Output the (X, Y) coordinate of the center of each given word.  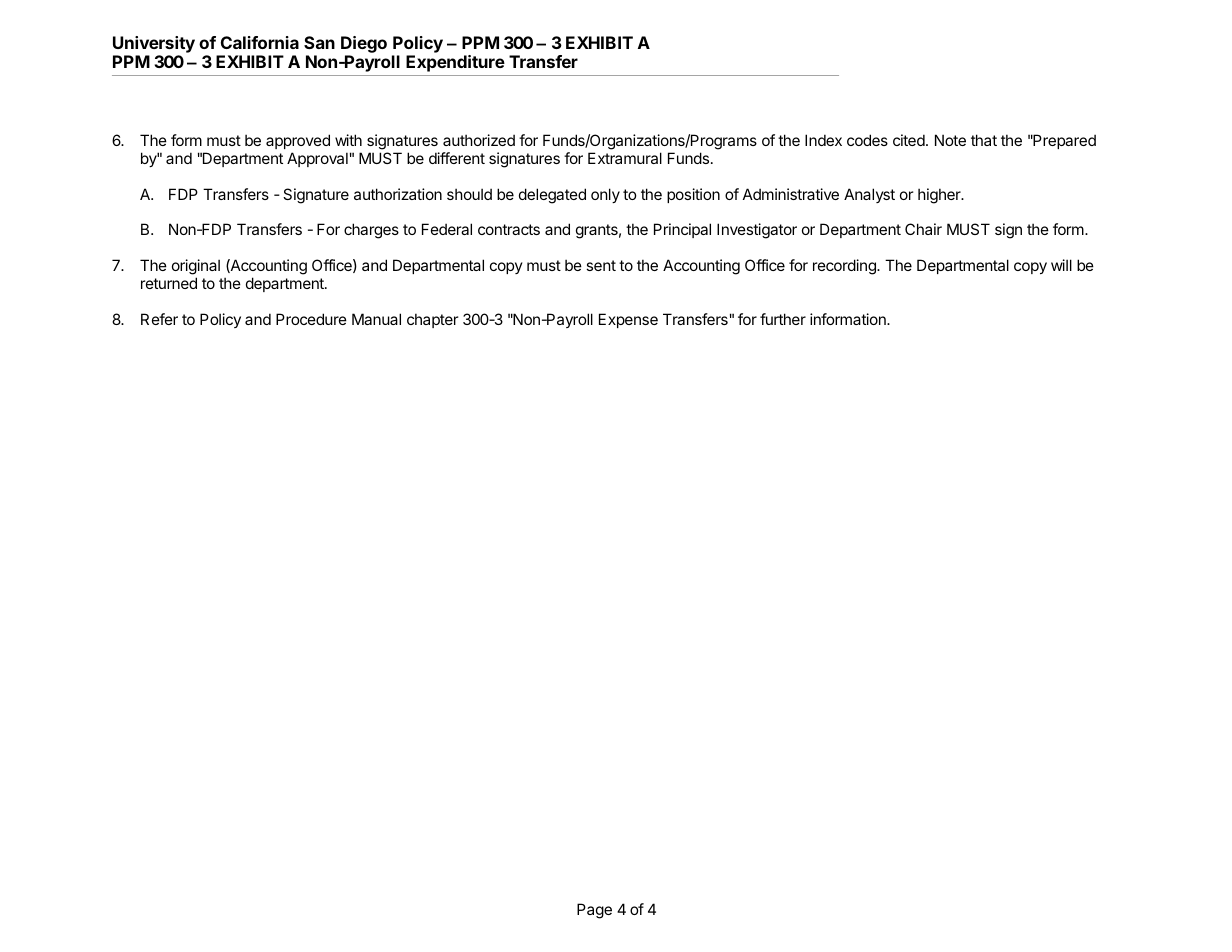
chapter (432, 320)
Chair (923, 229)
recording (845, 267)
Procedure (311, 319)
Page (594, 911)
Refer (159, 319)
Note (950, 140)
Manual (376, 319)
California (260, 42)
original (196, 267)
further (783, 319)
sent (601, 265)
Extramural (625, 158)
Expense (628, 320)
